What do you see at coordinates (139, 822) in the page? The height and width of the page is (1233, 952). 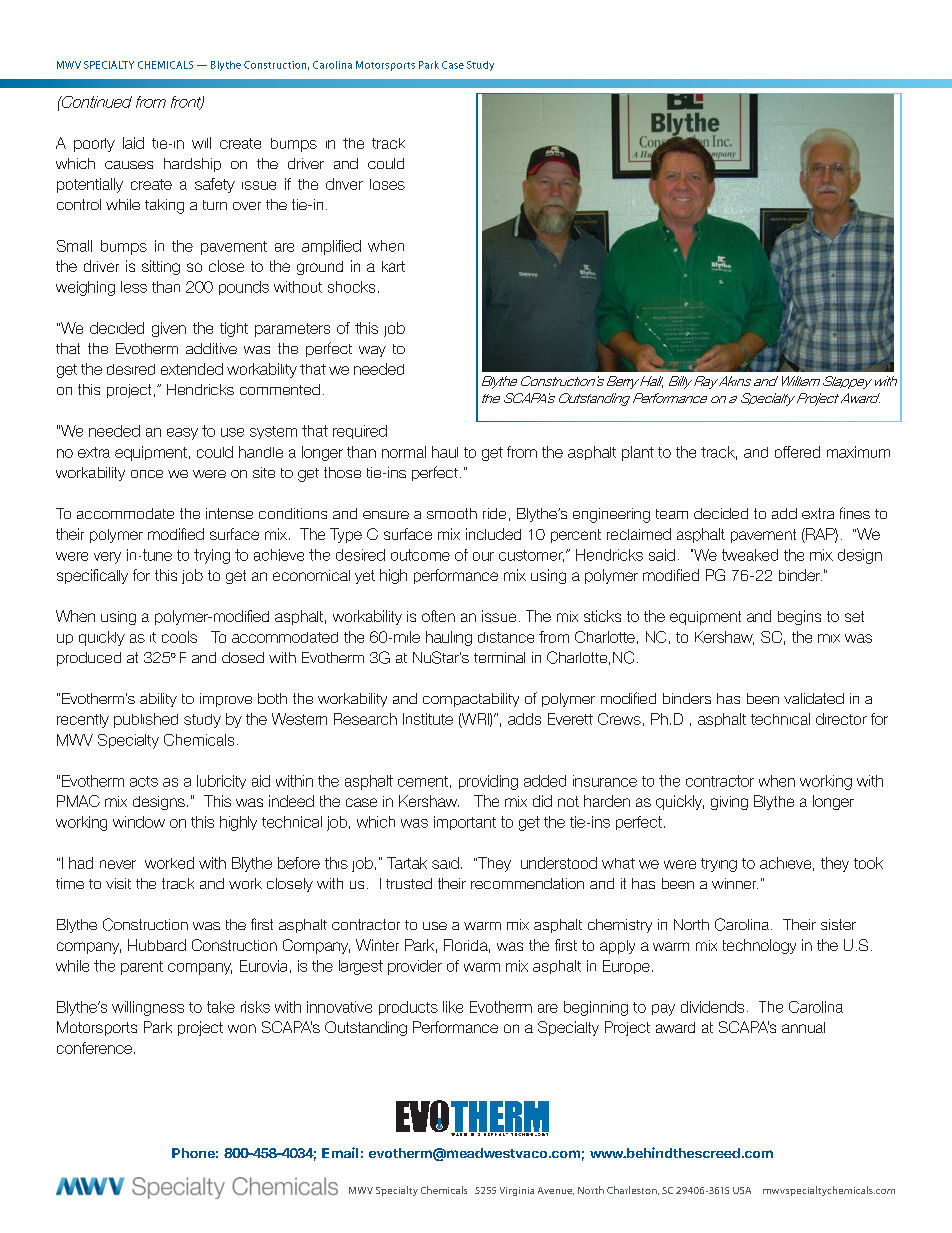 I see `window` at bounding box center [139, 822].
